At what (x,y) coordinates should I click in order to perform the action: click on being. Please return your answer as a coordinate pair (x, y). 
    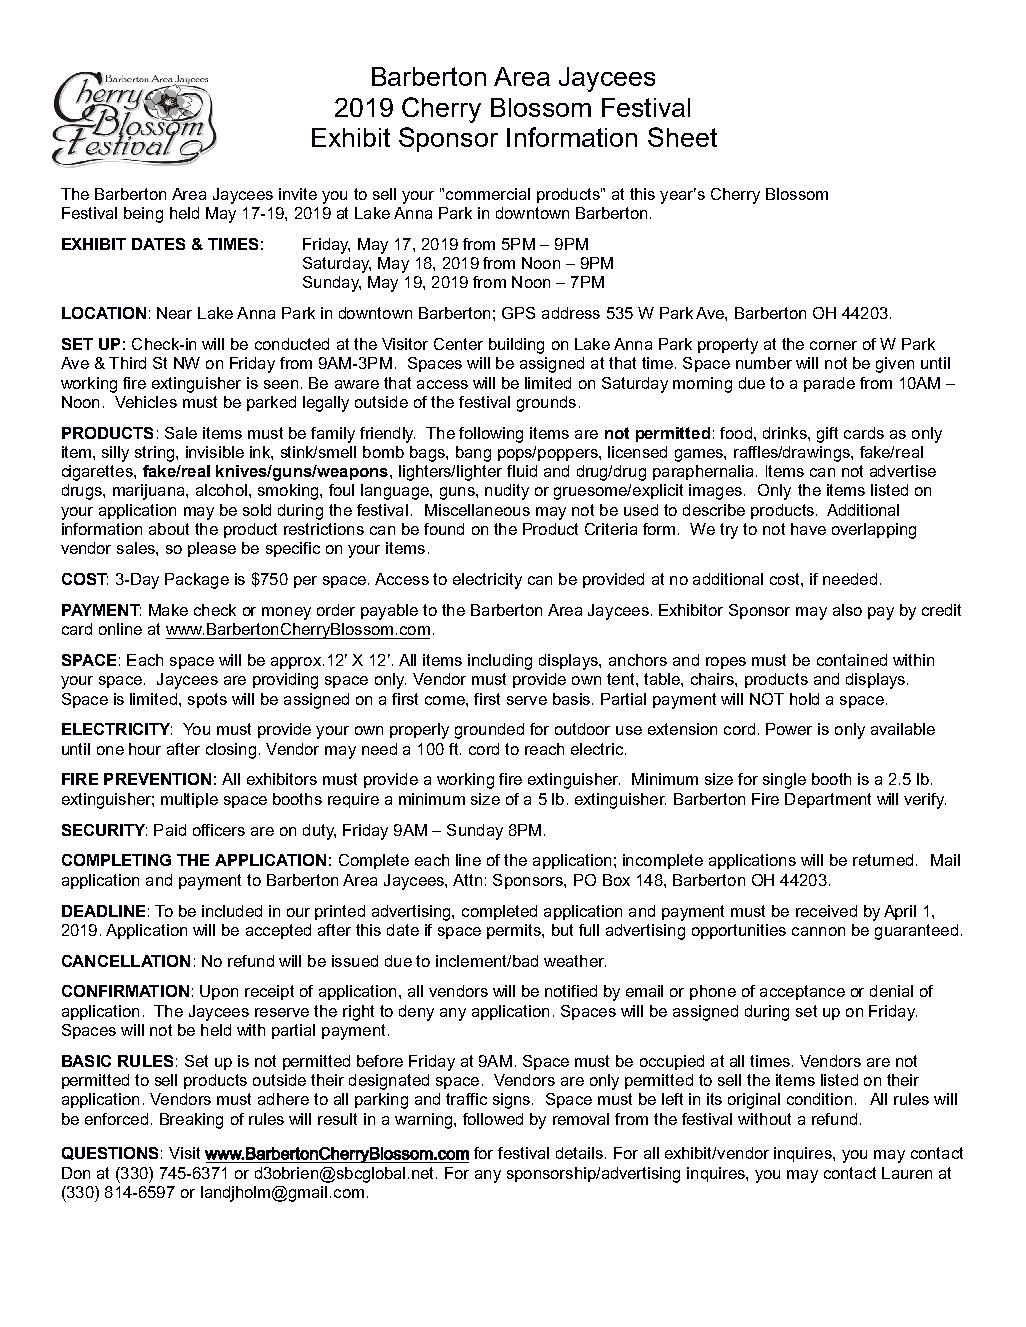
    Looking at the image, I should click on (143, 215).
